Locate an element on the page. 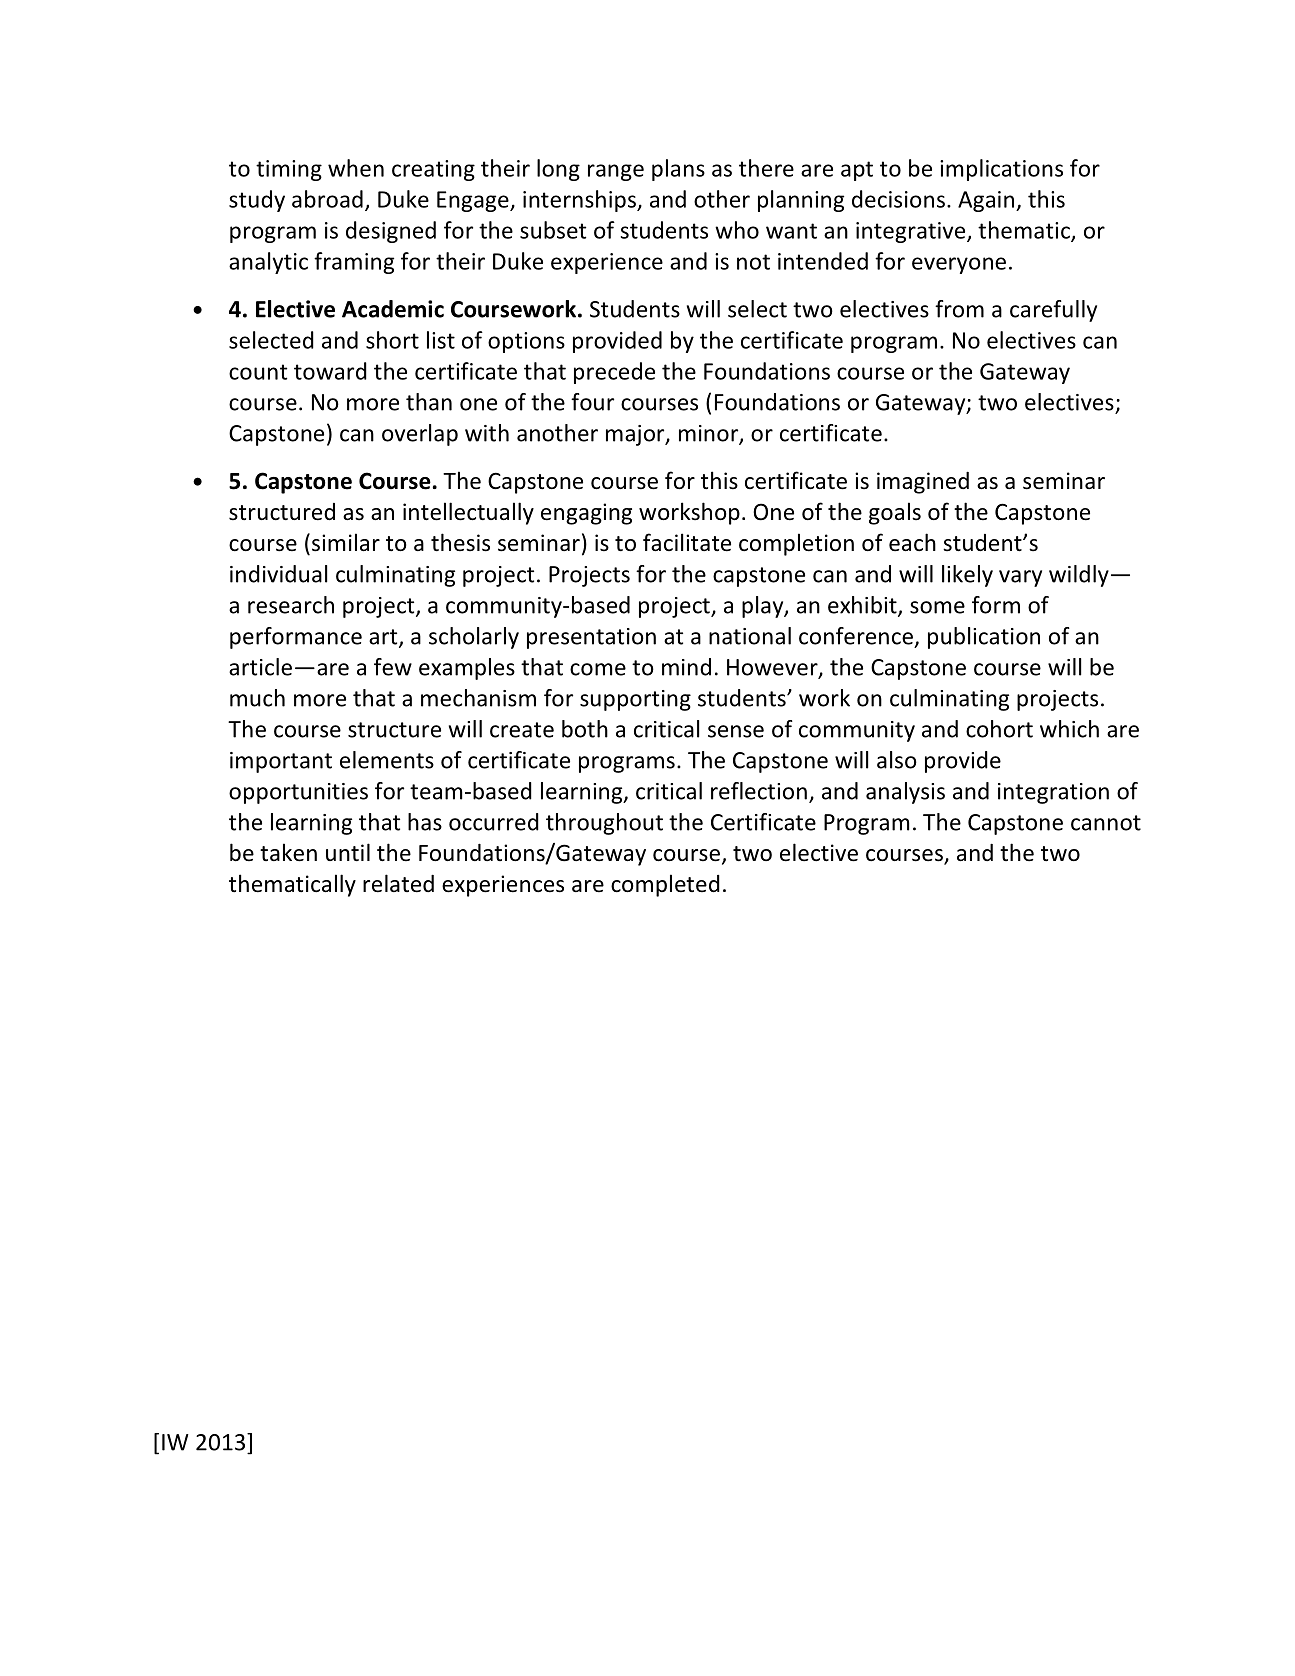  precede is located at coordinates (614, 373).
